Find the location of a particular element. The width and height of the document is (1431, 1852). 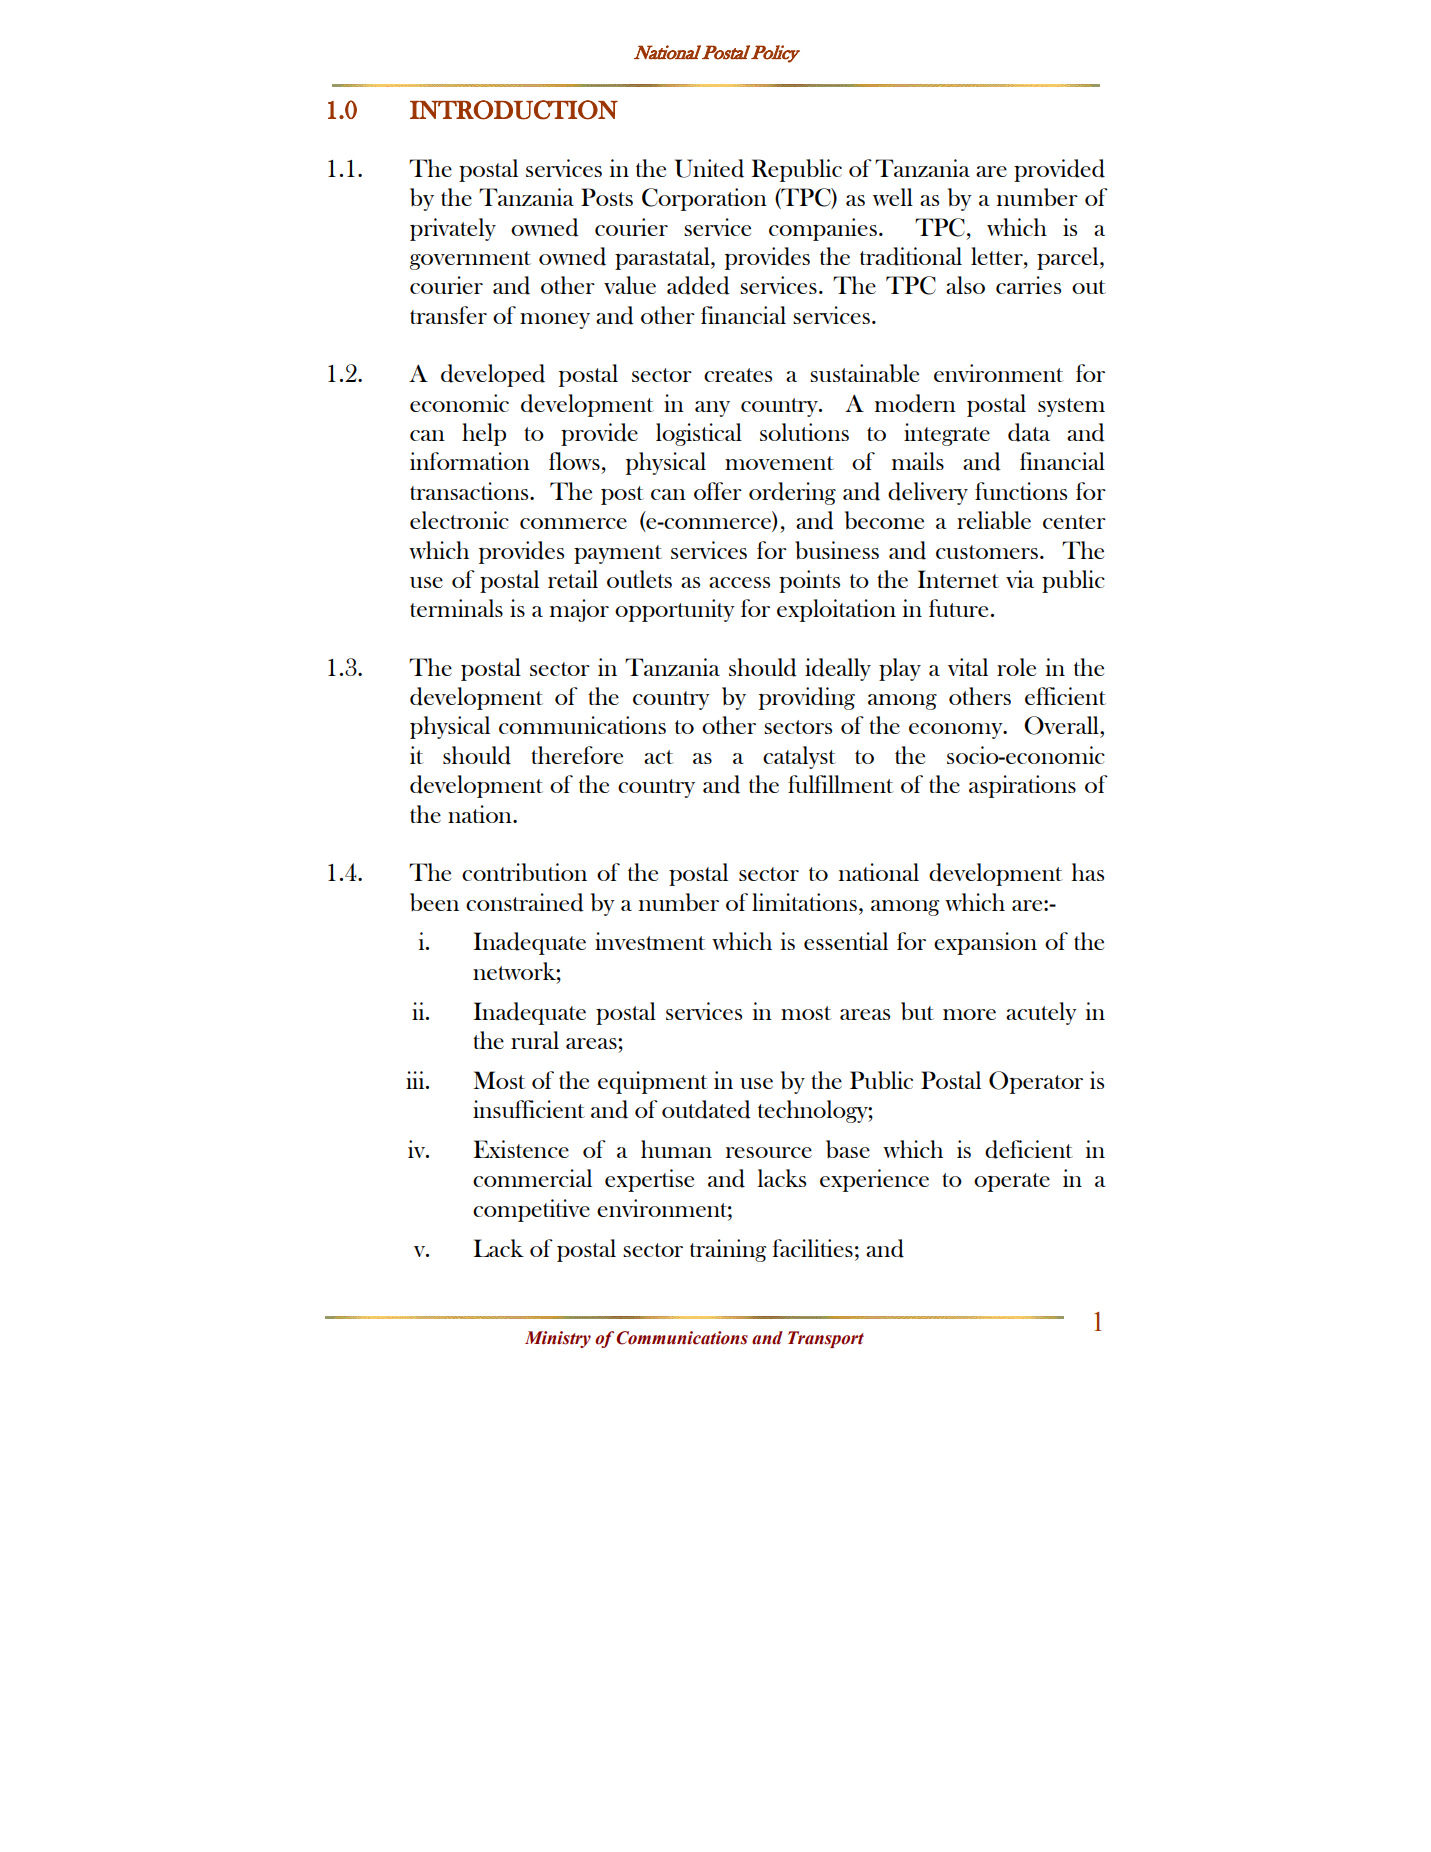

limitations is located at coordinates (804, 902).
